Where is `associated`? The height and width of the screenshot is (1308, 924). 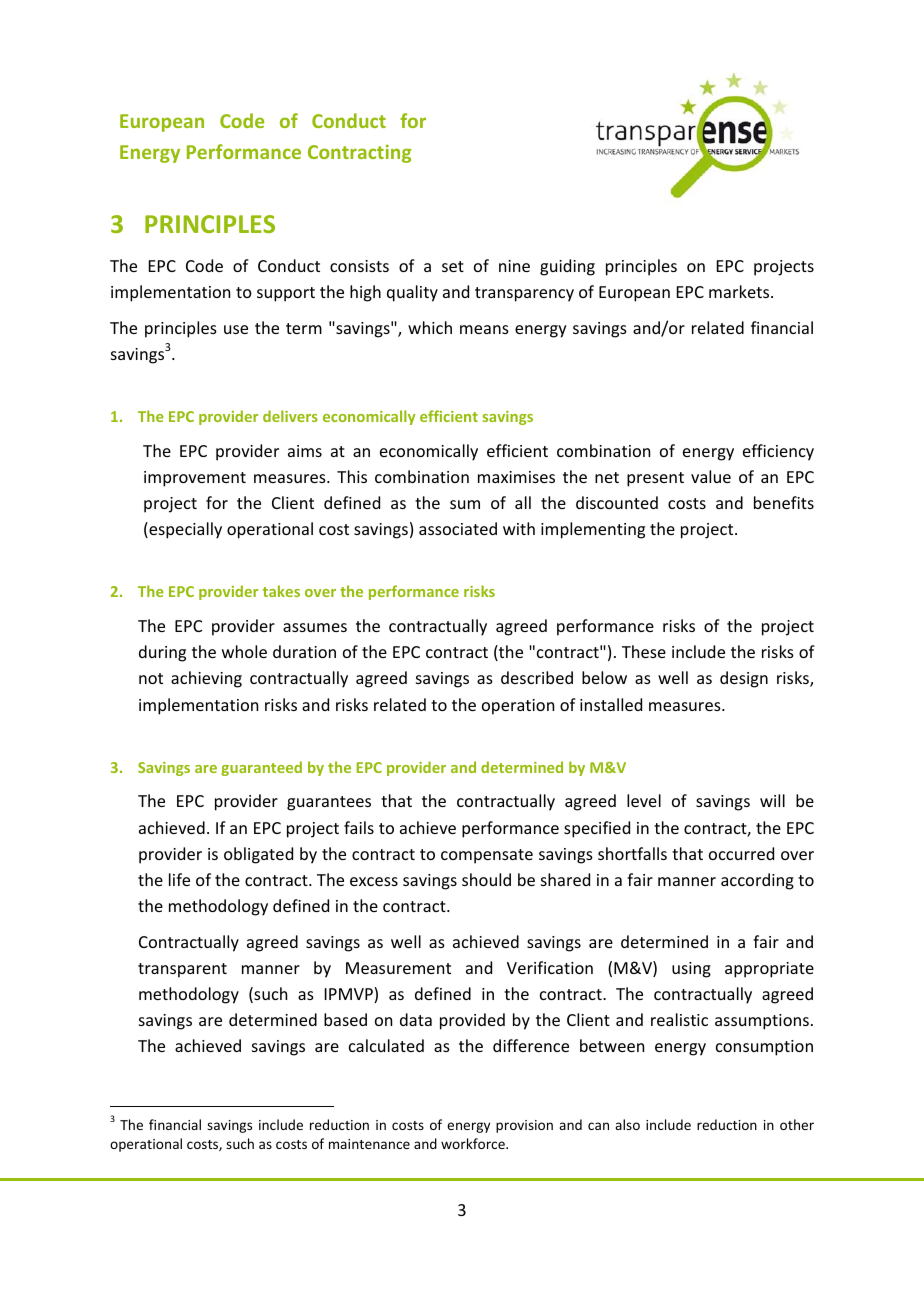 associated is located at coordinates (458, 528).
